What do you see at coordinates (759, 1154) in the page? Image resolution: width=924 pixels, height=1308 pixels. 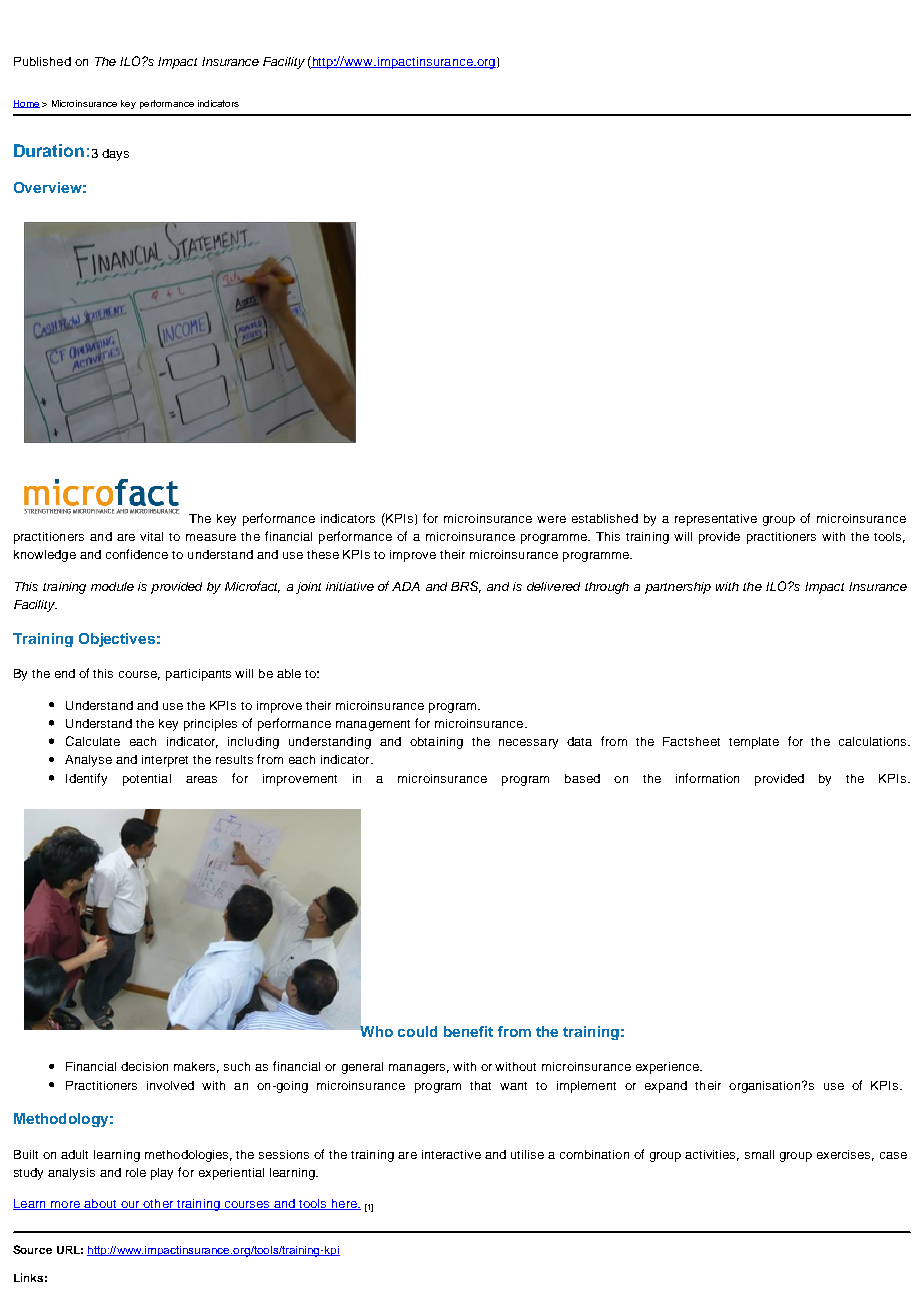 I see `small` at bounding box center [759, 1154].
